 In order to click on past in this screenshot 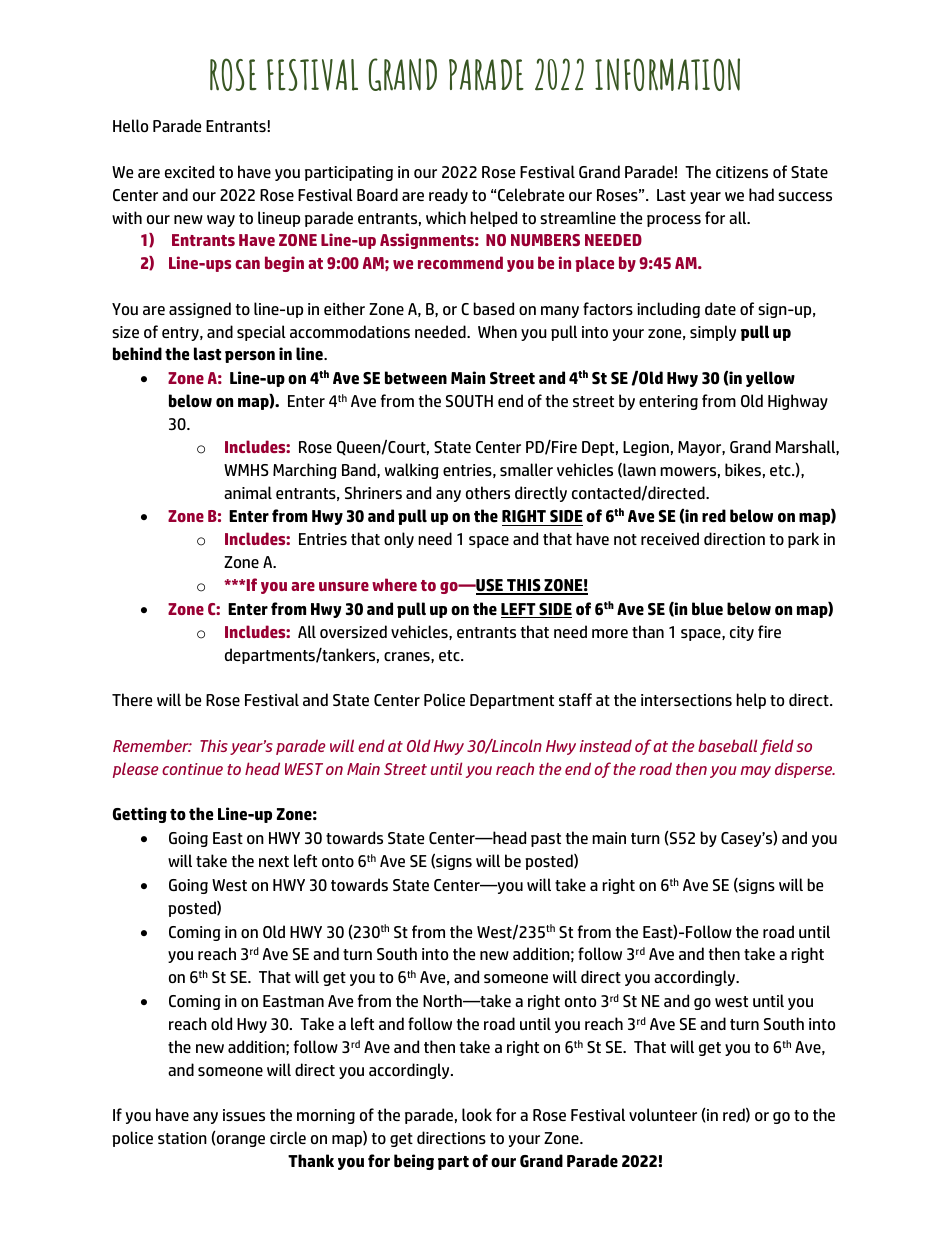, I will do `click(546, 840)`.
